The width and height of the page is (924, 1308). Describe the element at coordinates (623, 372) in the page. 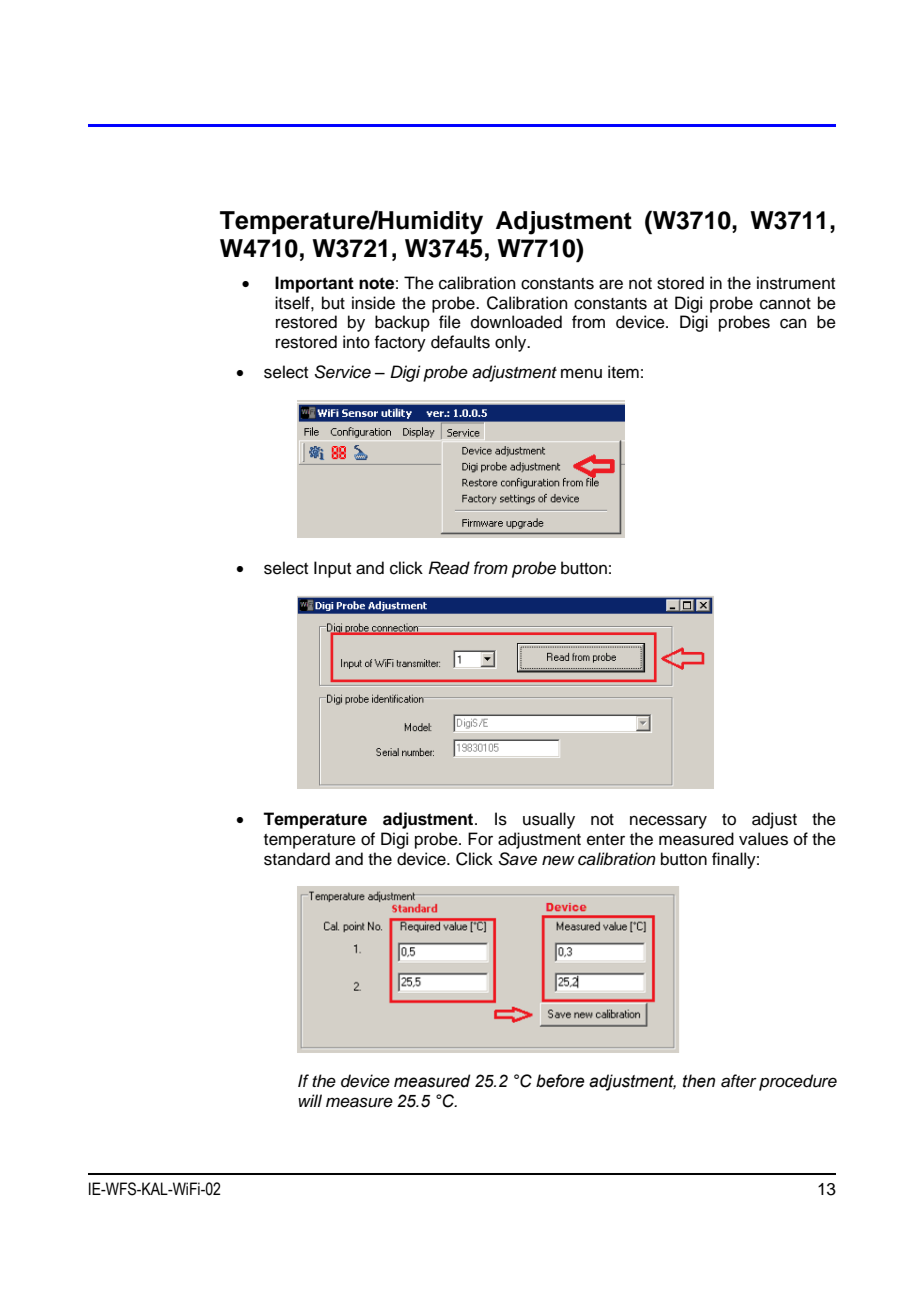

I see `item` at that location.
